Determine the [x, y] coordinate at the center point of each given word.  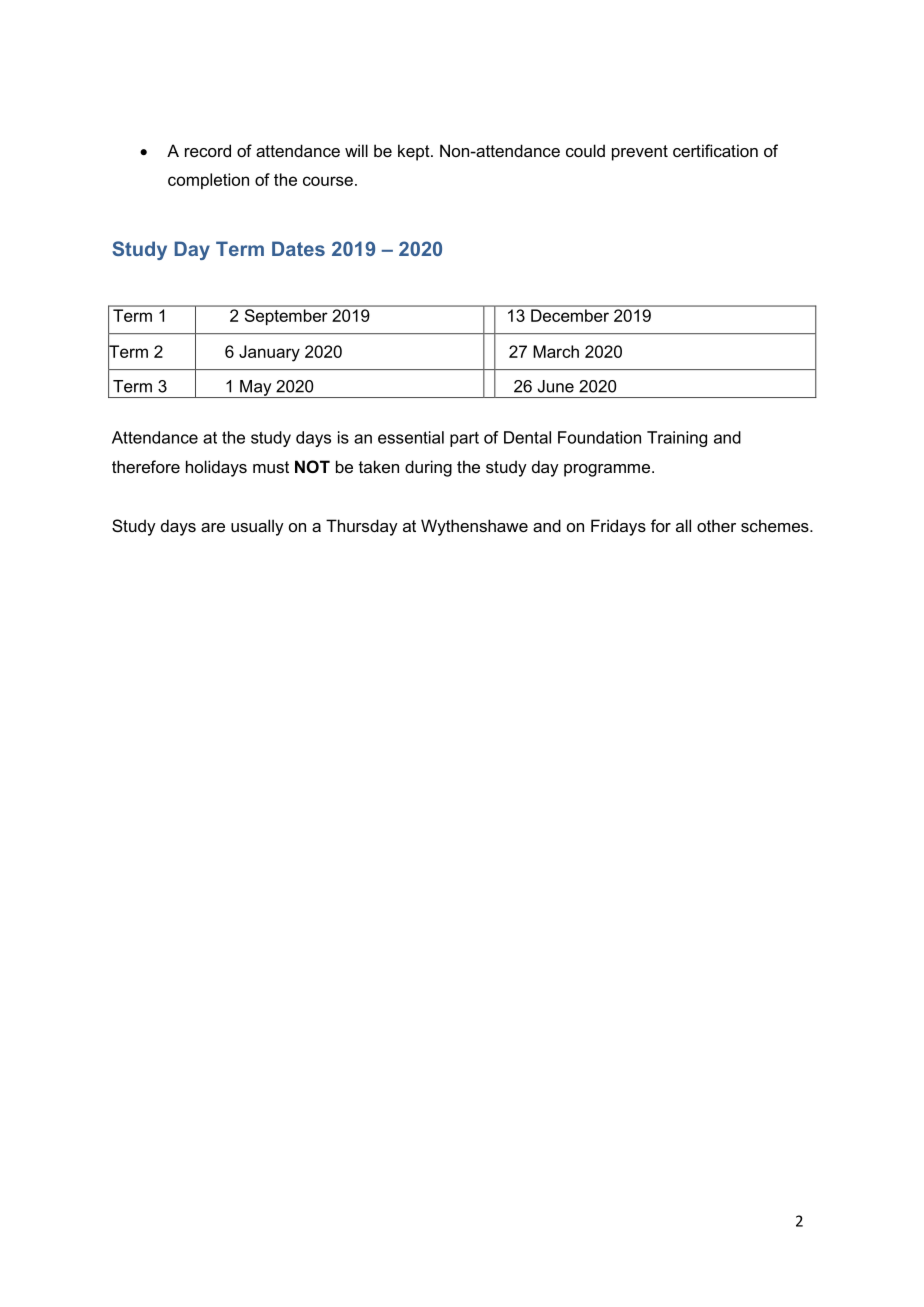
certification [715, 150]
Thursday [362, 527]
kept [415, 152]
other [716, 525]
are [213, 527]
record [208, 150]
